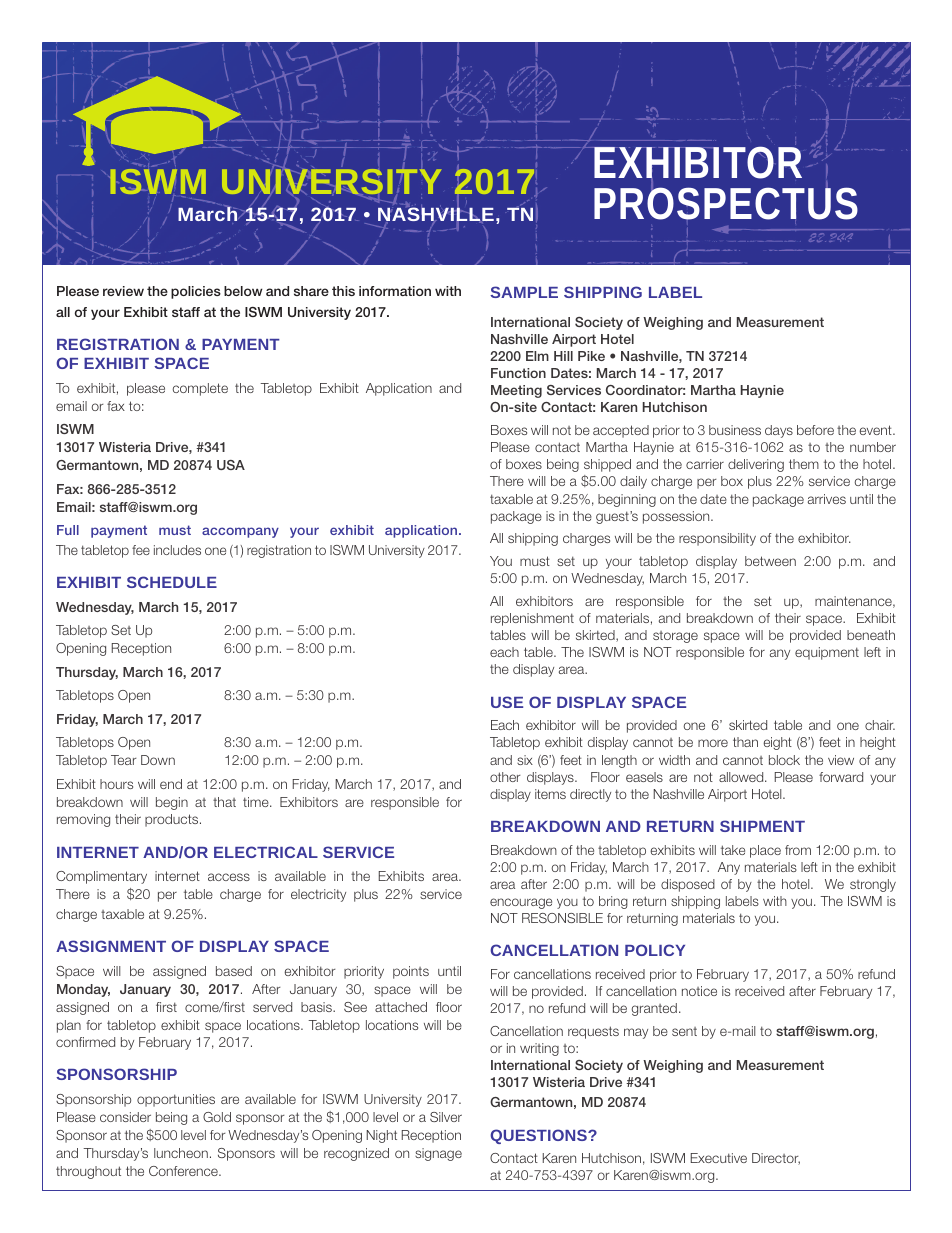 This screenshot has height=1233, width=952. What do you see at coordinates (873, 885) in the screenshot?
I see `strongly` at bounding box center [873, 885].
